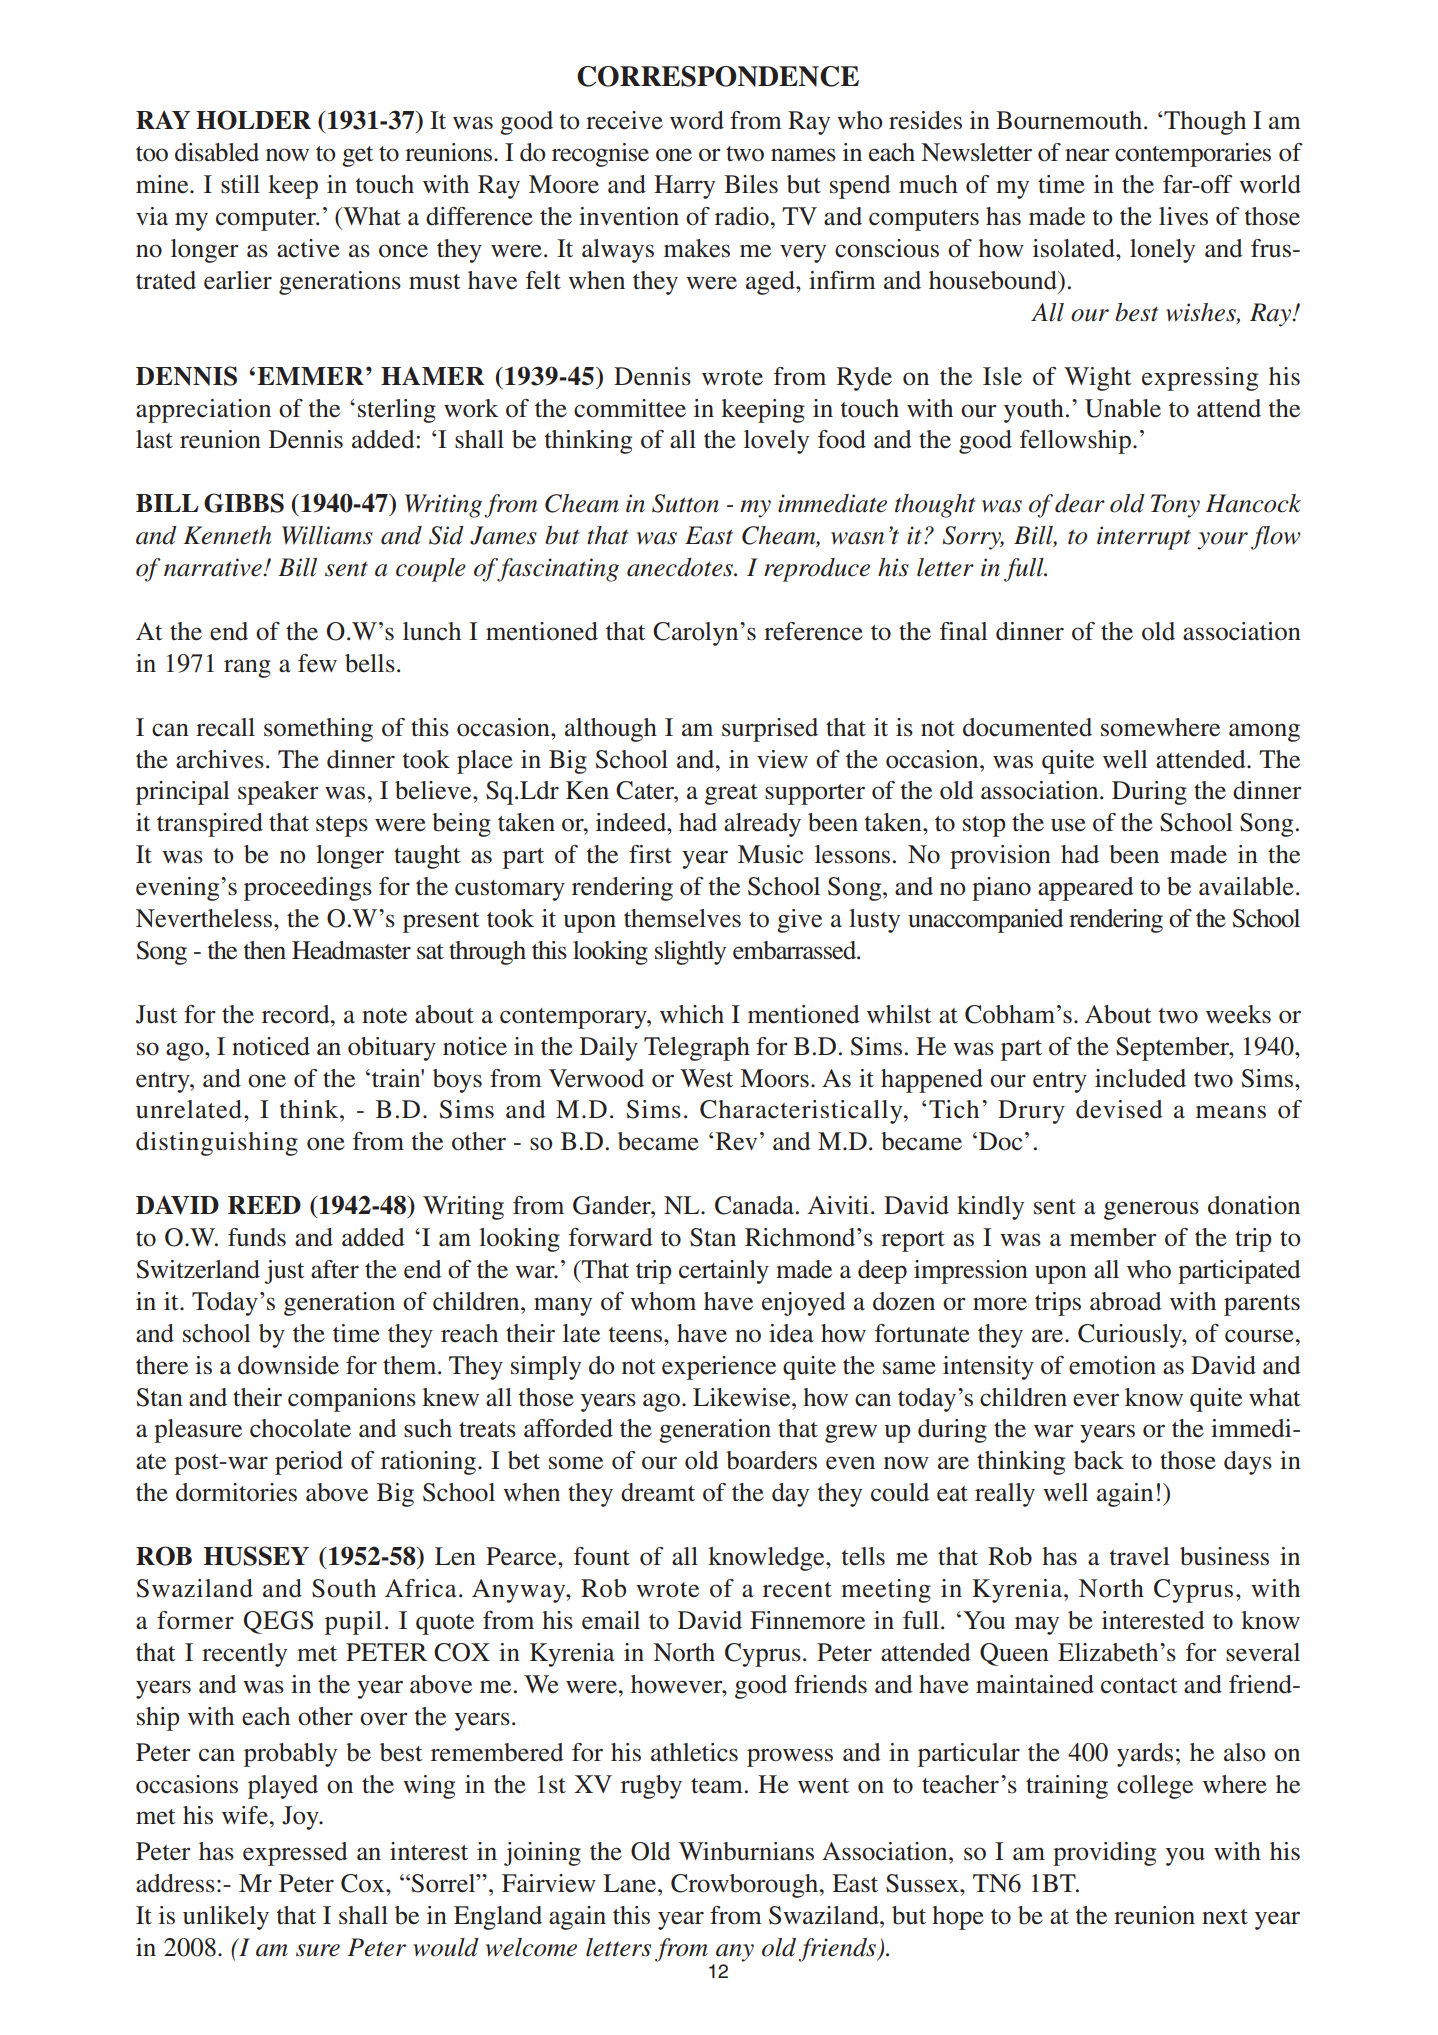  I want to click on contemporaries, so click(1193, 155).
